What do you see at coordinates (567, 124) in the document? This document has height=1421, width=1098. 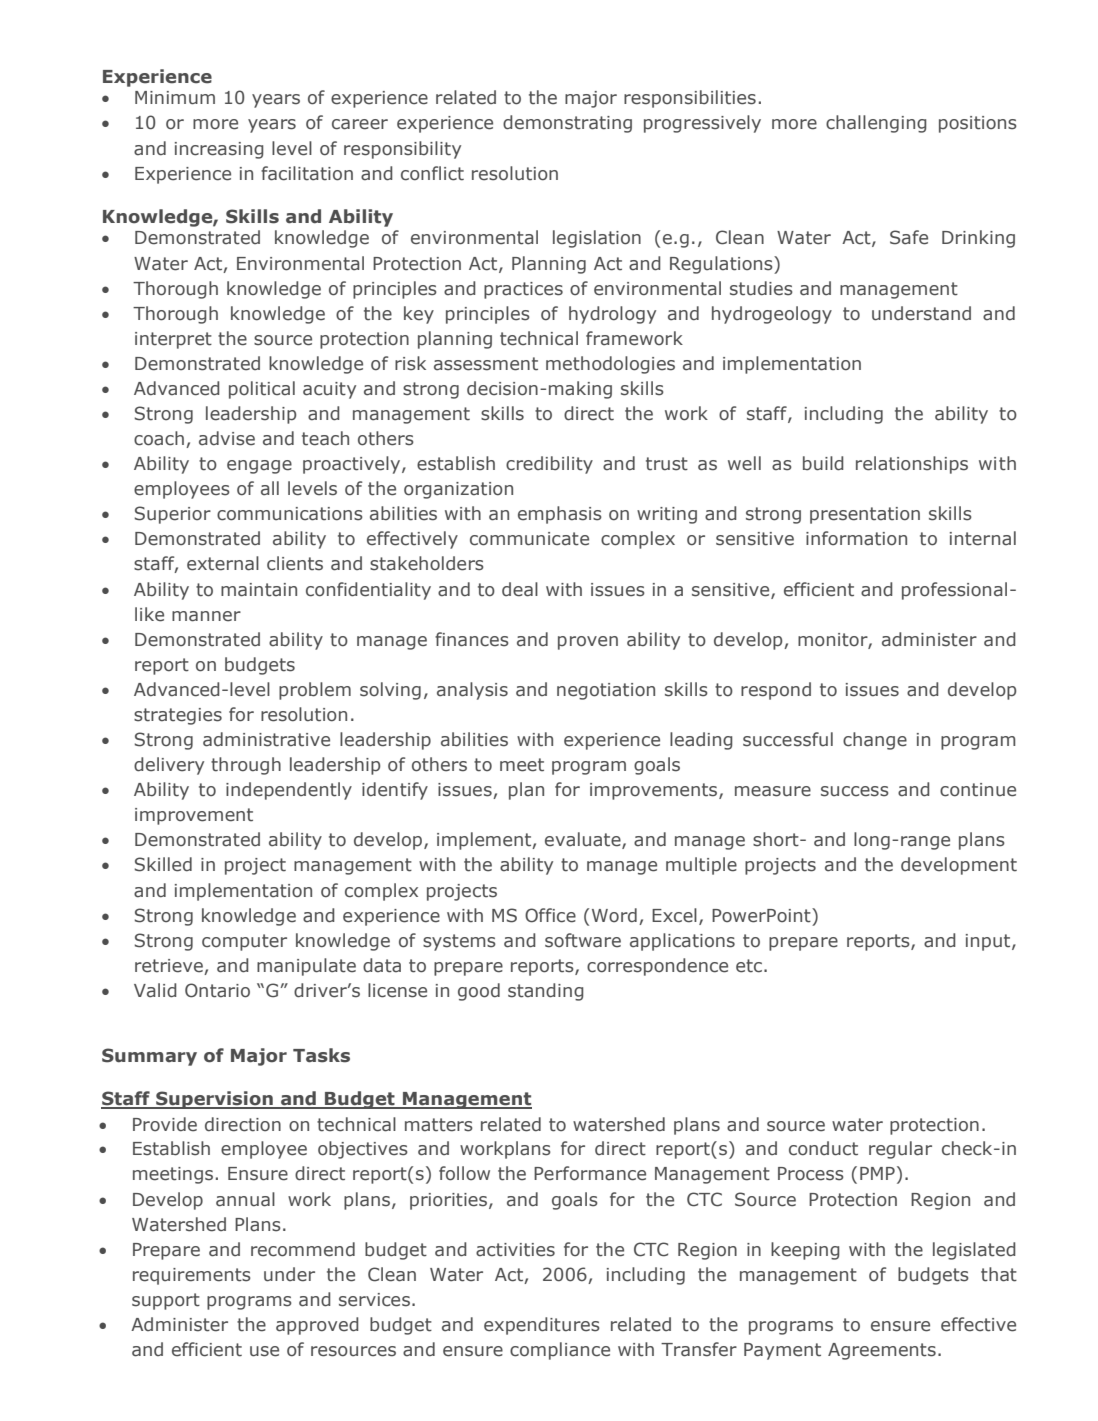 I see `demonstrating` at bounding box center [567, 124].
